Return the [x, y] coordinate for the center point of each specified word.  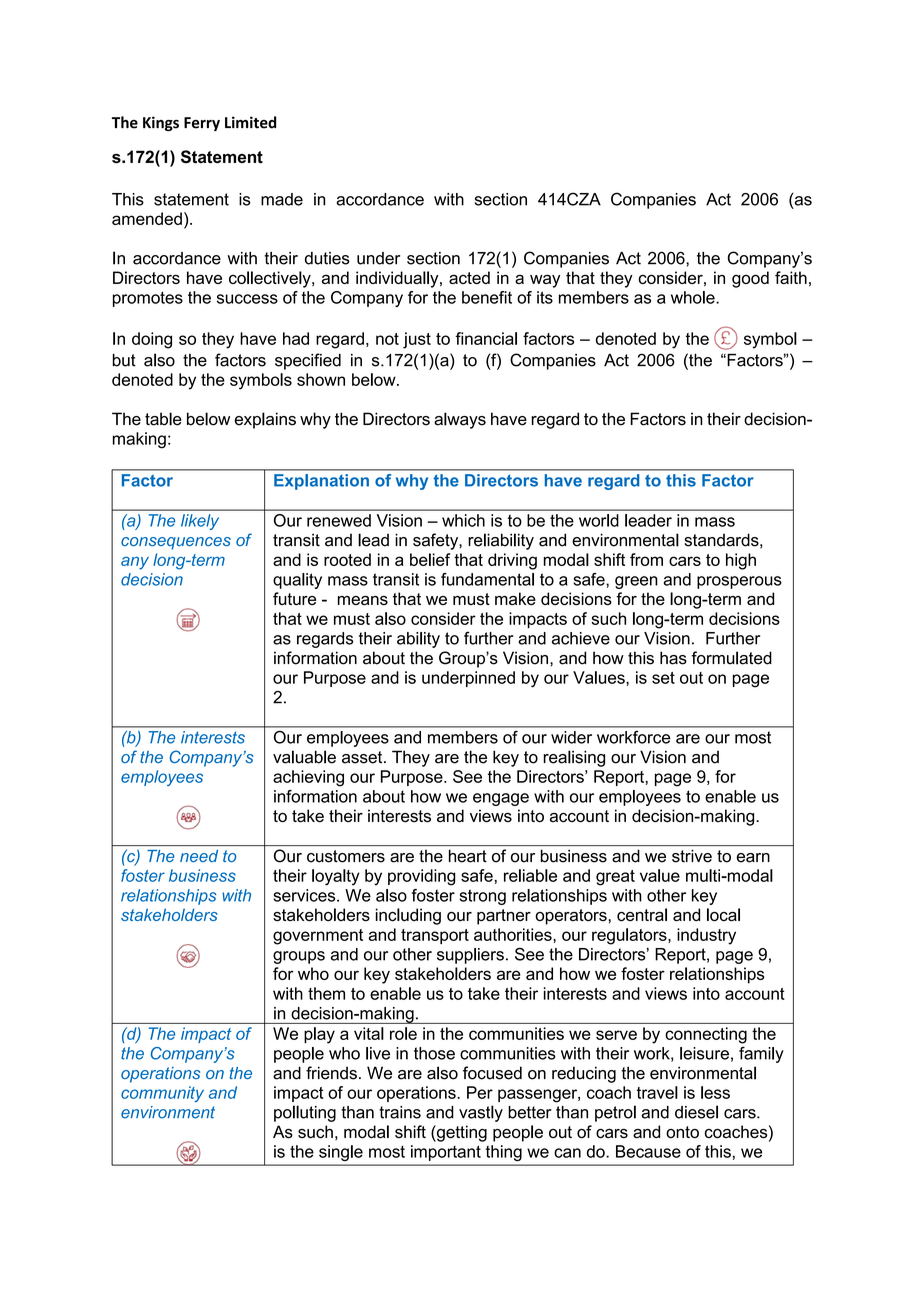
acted [469, 277]
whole [694, 297]
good [750, 279]
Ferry [202, 124]
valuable [304, 757]
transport [435, 936]
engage [501, 799]
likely [200, 522]
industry [706, 936]
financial [486, 338]
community [162, 1094]
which [463, 520]
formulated [731, 658]
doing [152, 340]
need [199, 856]
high [741, 561]
